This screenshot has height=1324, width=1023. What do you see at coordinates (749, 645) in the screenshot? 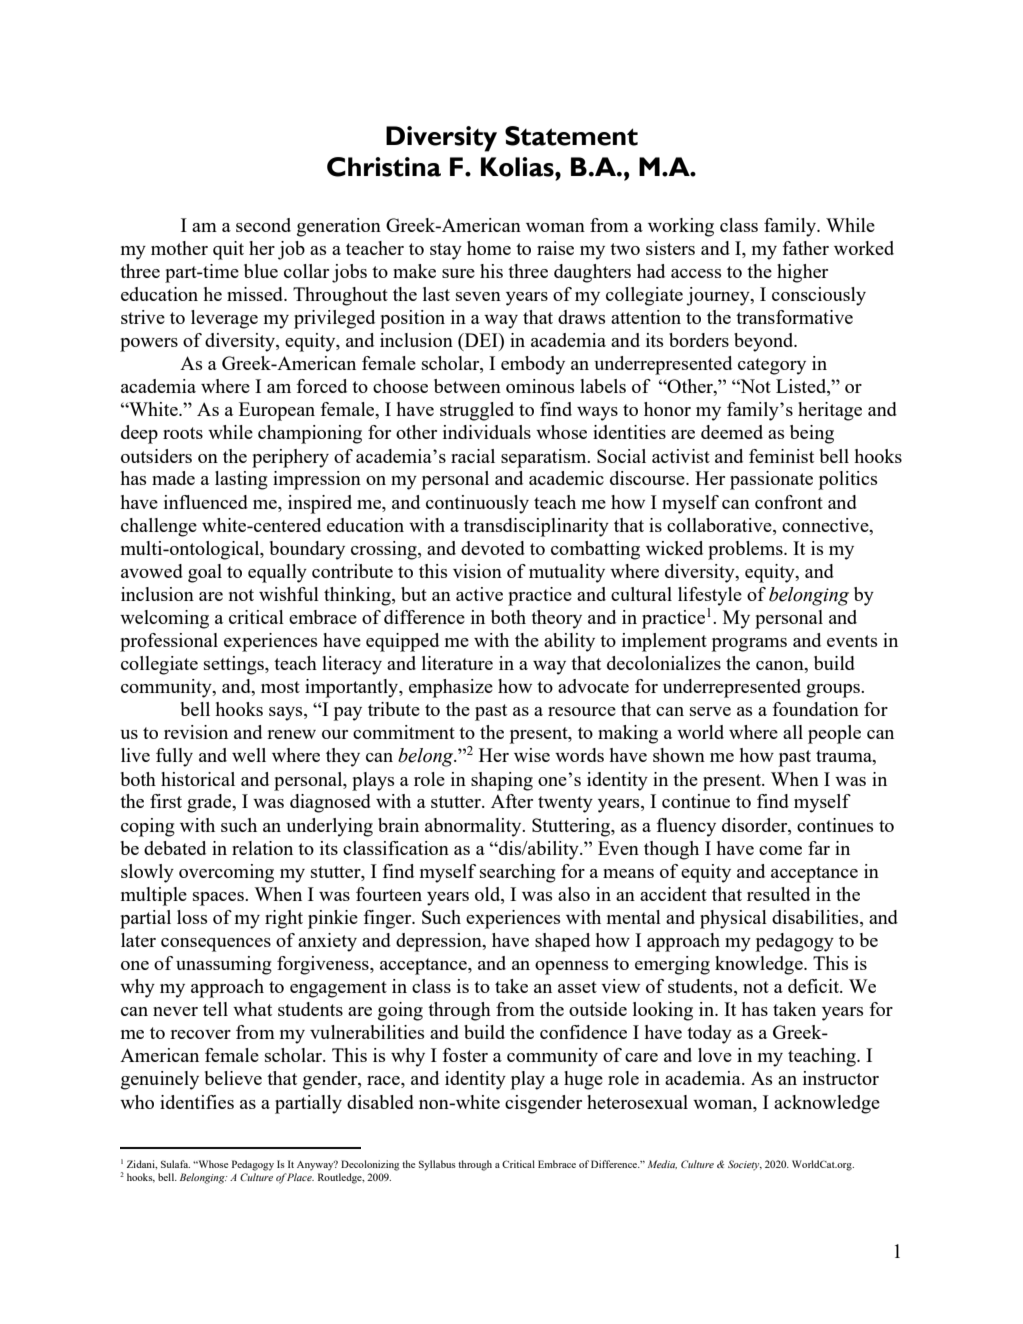
I see `programs` at bounding box center [749, 645].
